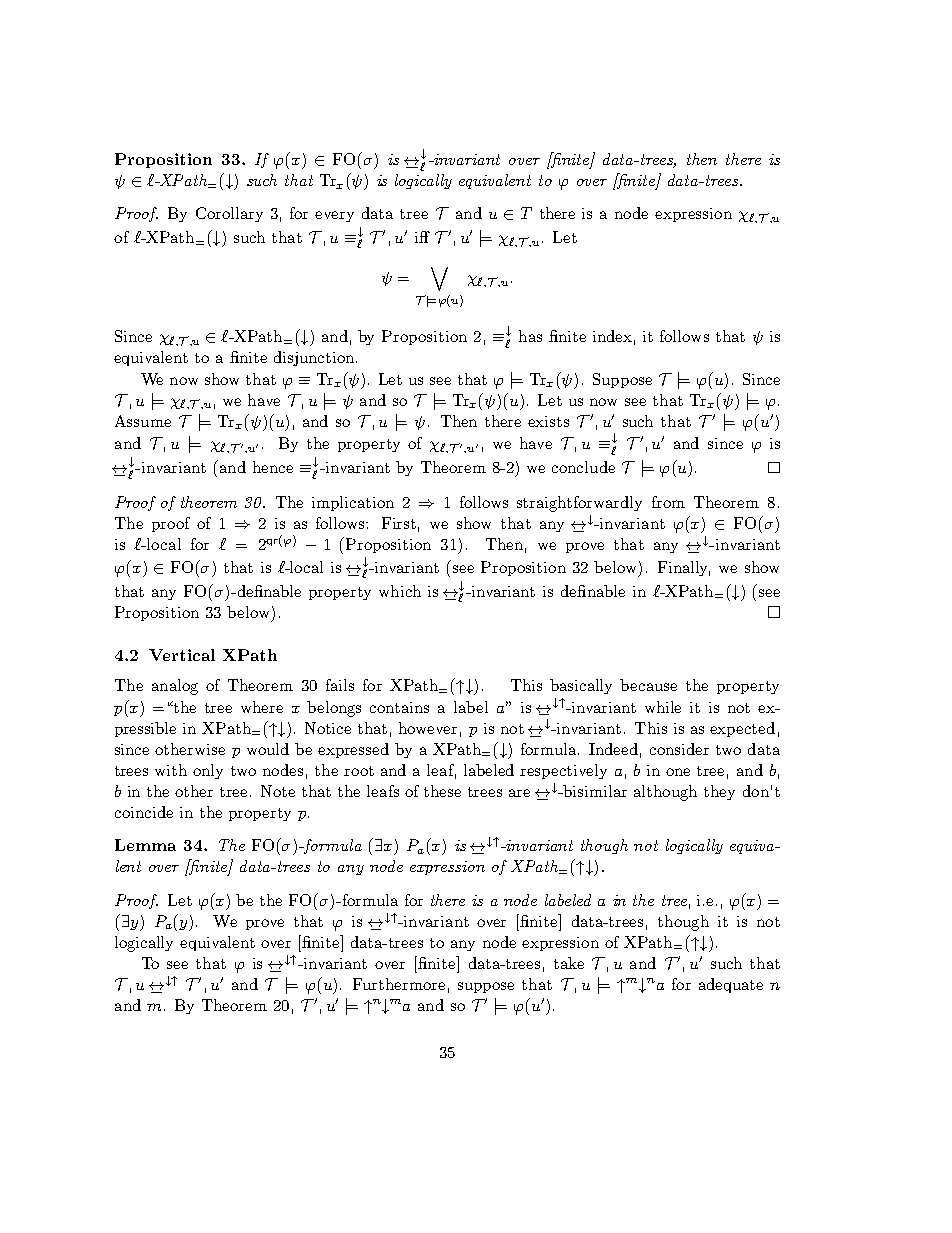 Image resolution: width=952 pixels, height=1233 pixels. What do you see at coordinates (400, 591) in the page?
I see `which` at bounding box center [400, 591].
